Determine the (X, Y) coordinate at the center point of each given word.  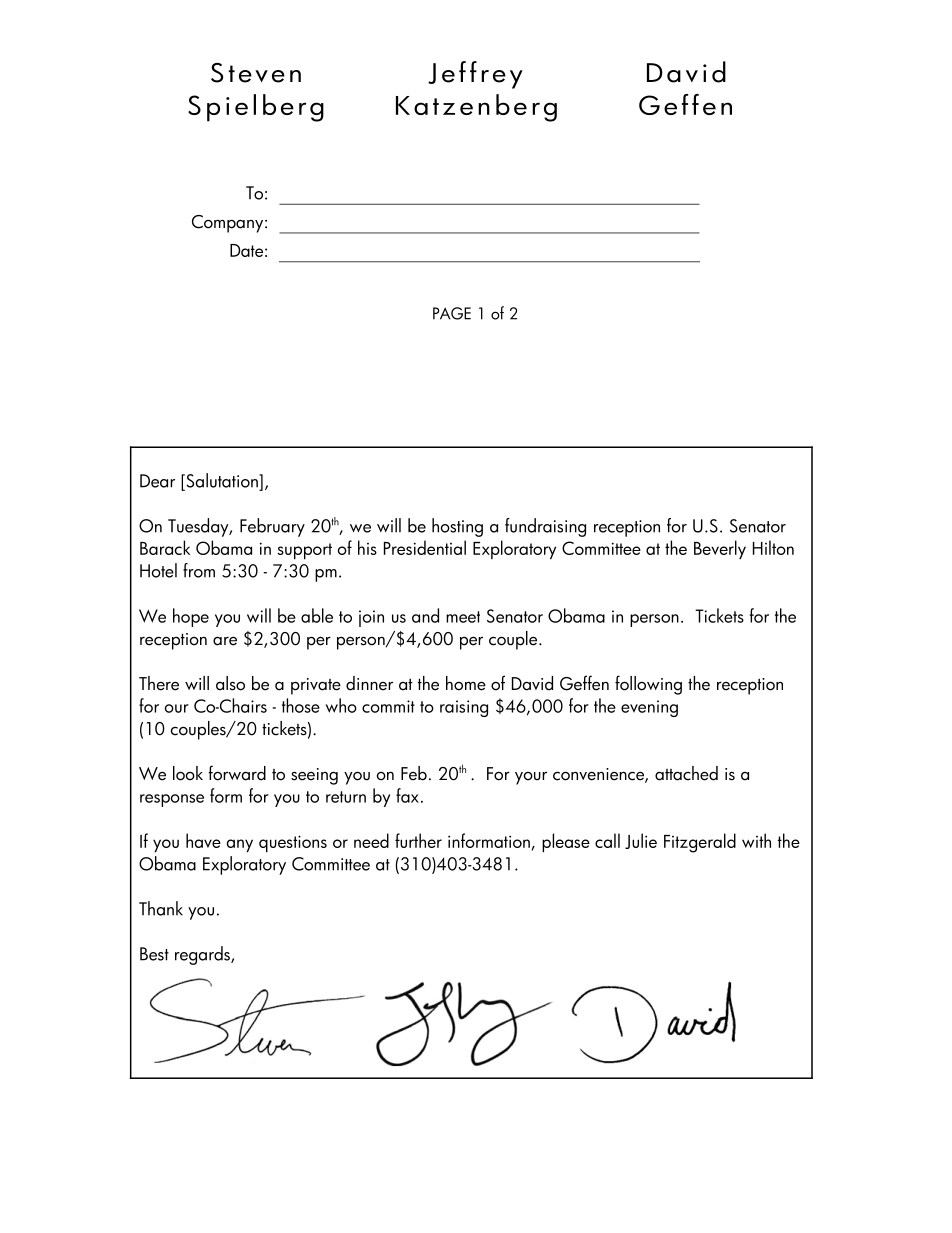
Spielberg (256, 108)
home (466, 683)
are (225, 641)
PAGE (452, 313)
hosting (457, 527)
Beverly (720, 549)
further (418, 840)
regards (203, 955)
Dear (157, 481)
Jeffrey (475, 75)
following (648, 685)
